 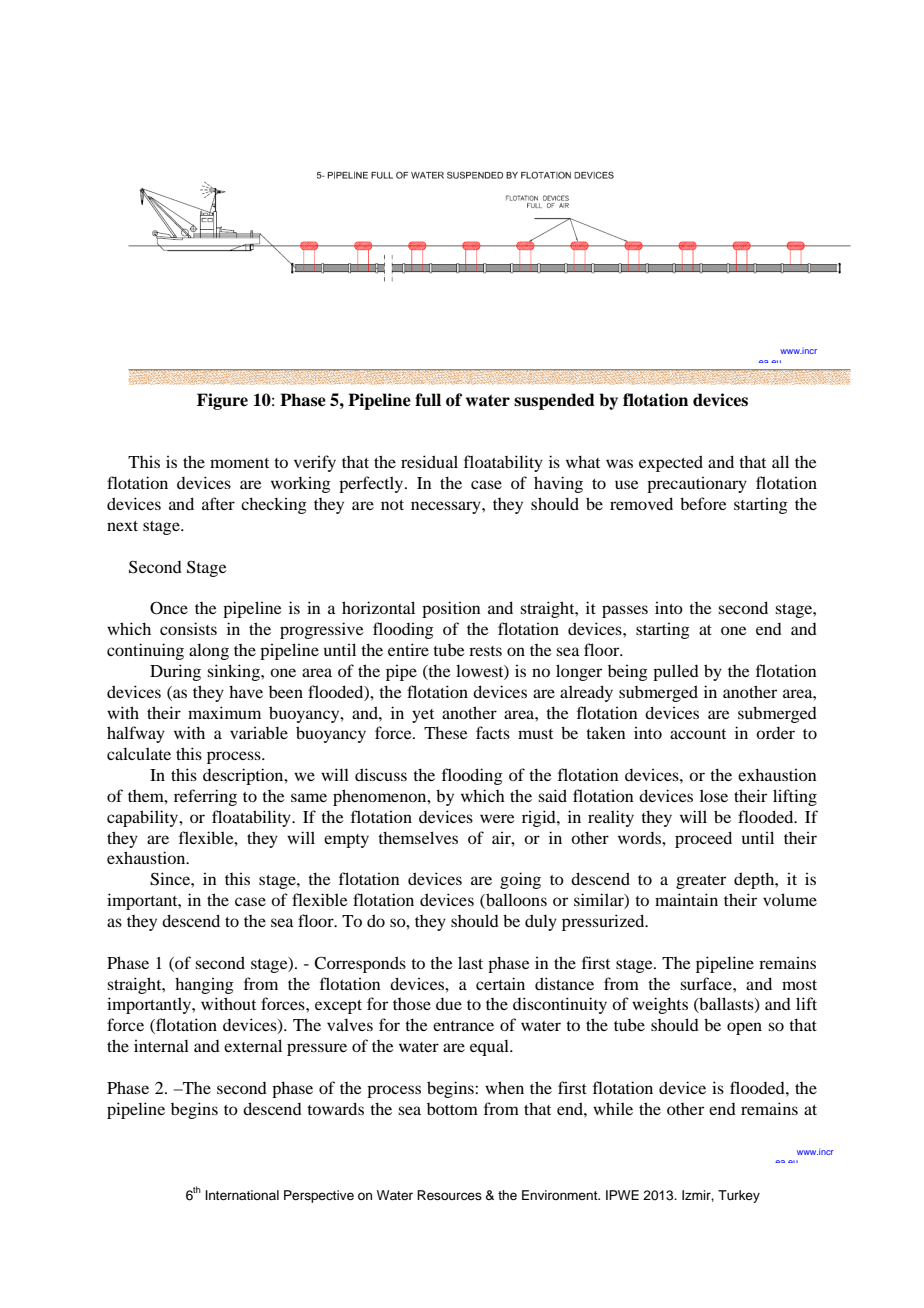 What do you see at coordinates (451, 609) in the screenshot?
I see `position` at bounding box center [451, 609].
